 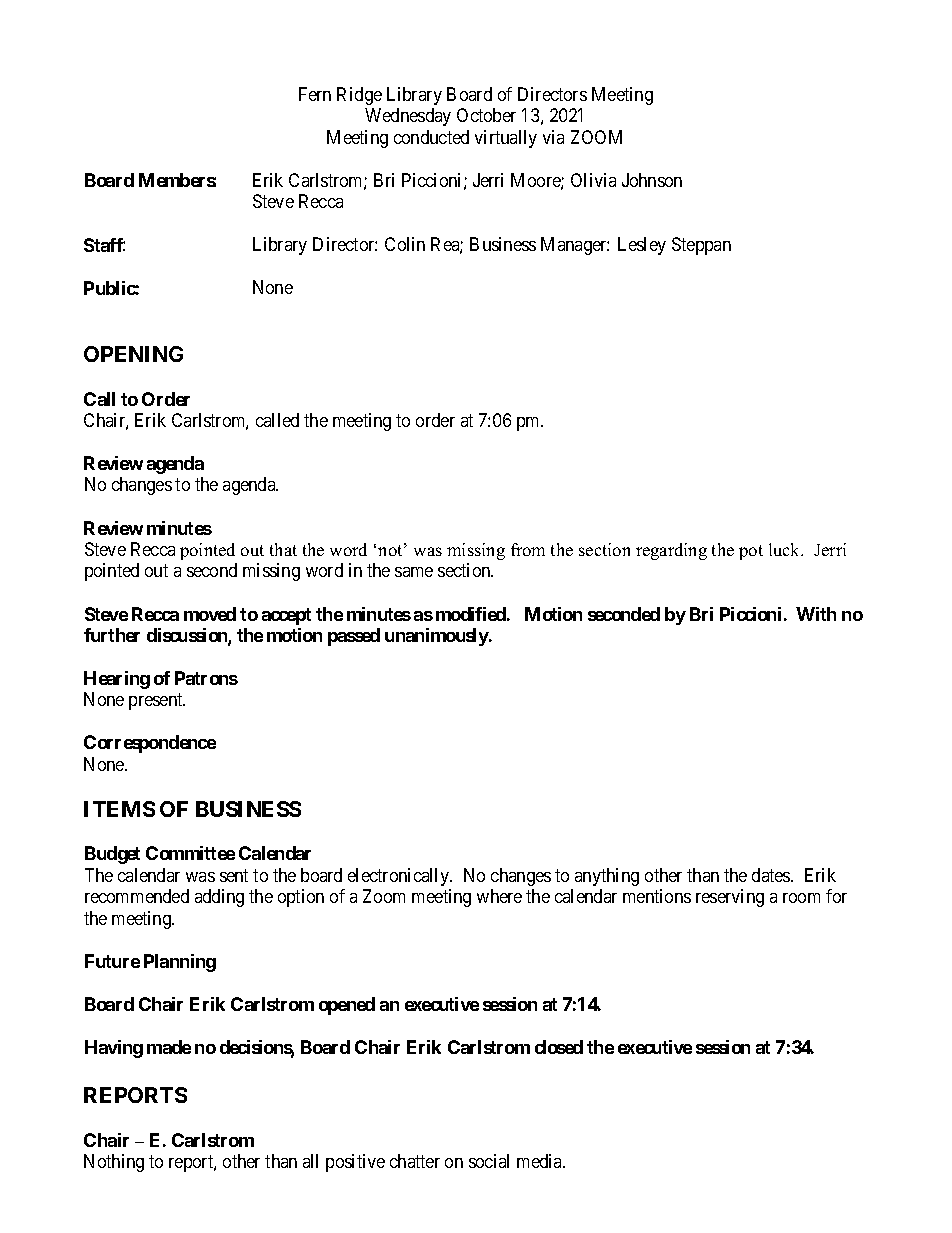 I want to click on Nothing, so click(x=114, y=1163).
